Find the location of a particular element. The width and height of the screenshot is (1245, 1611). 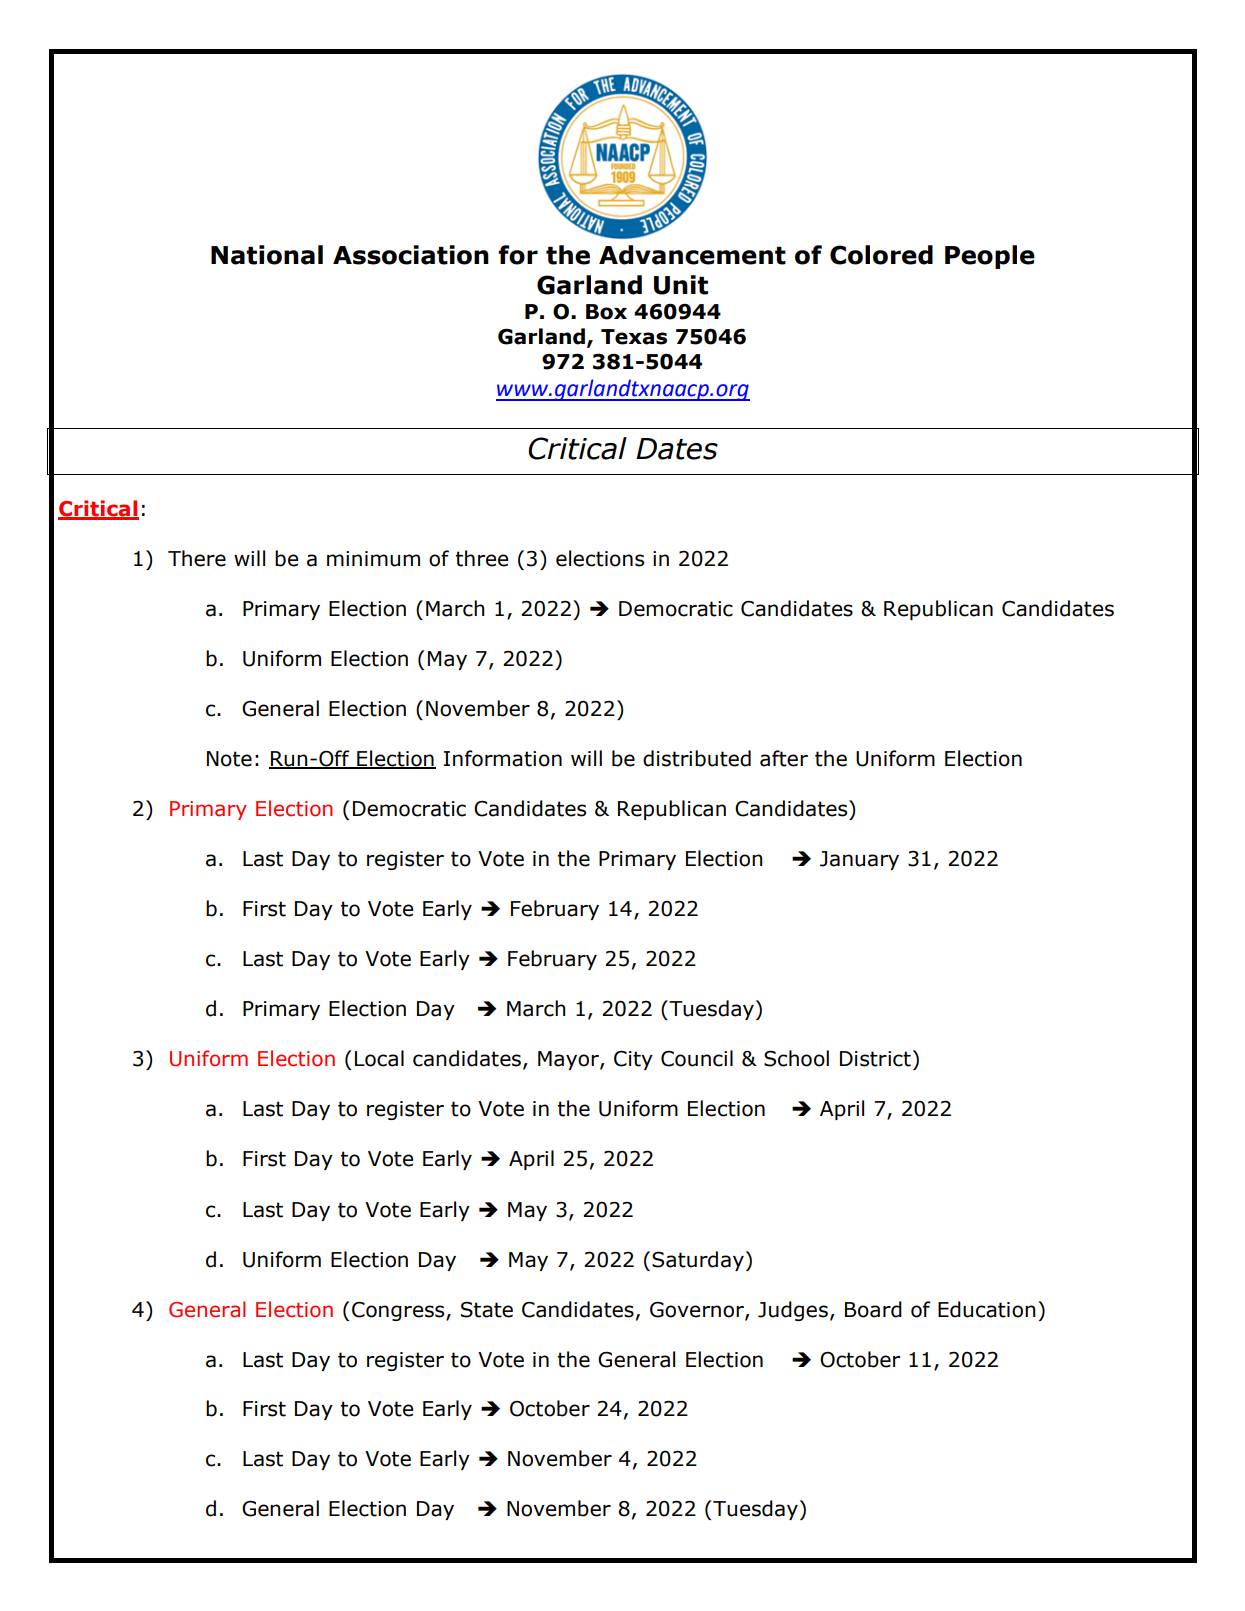

Information is located at coordinates (503, 758).
